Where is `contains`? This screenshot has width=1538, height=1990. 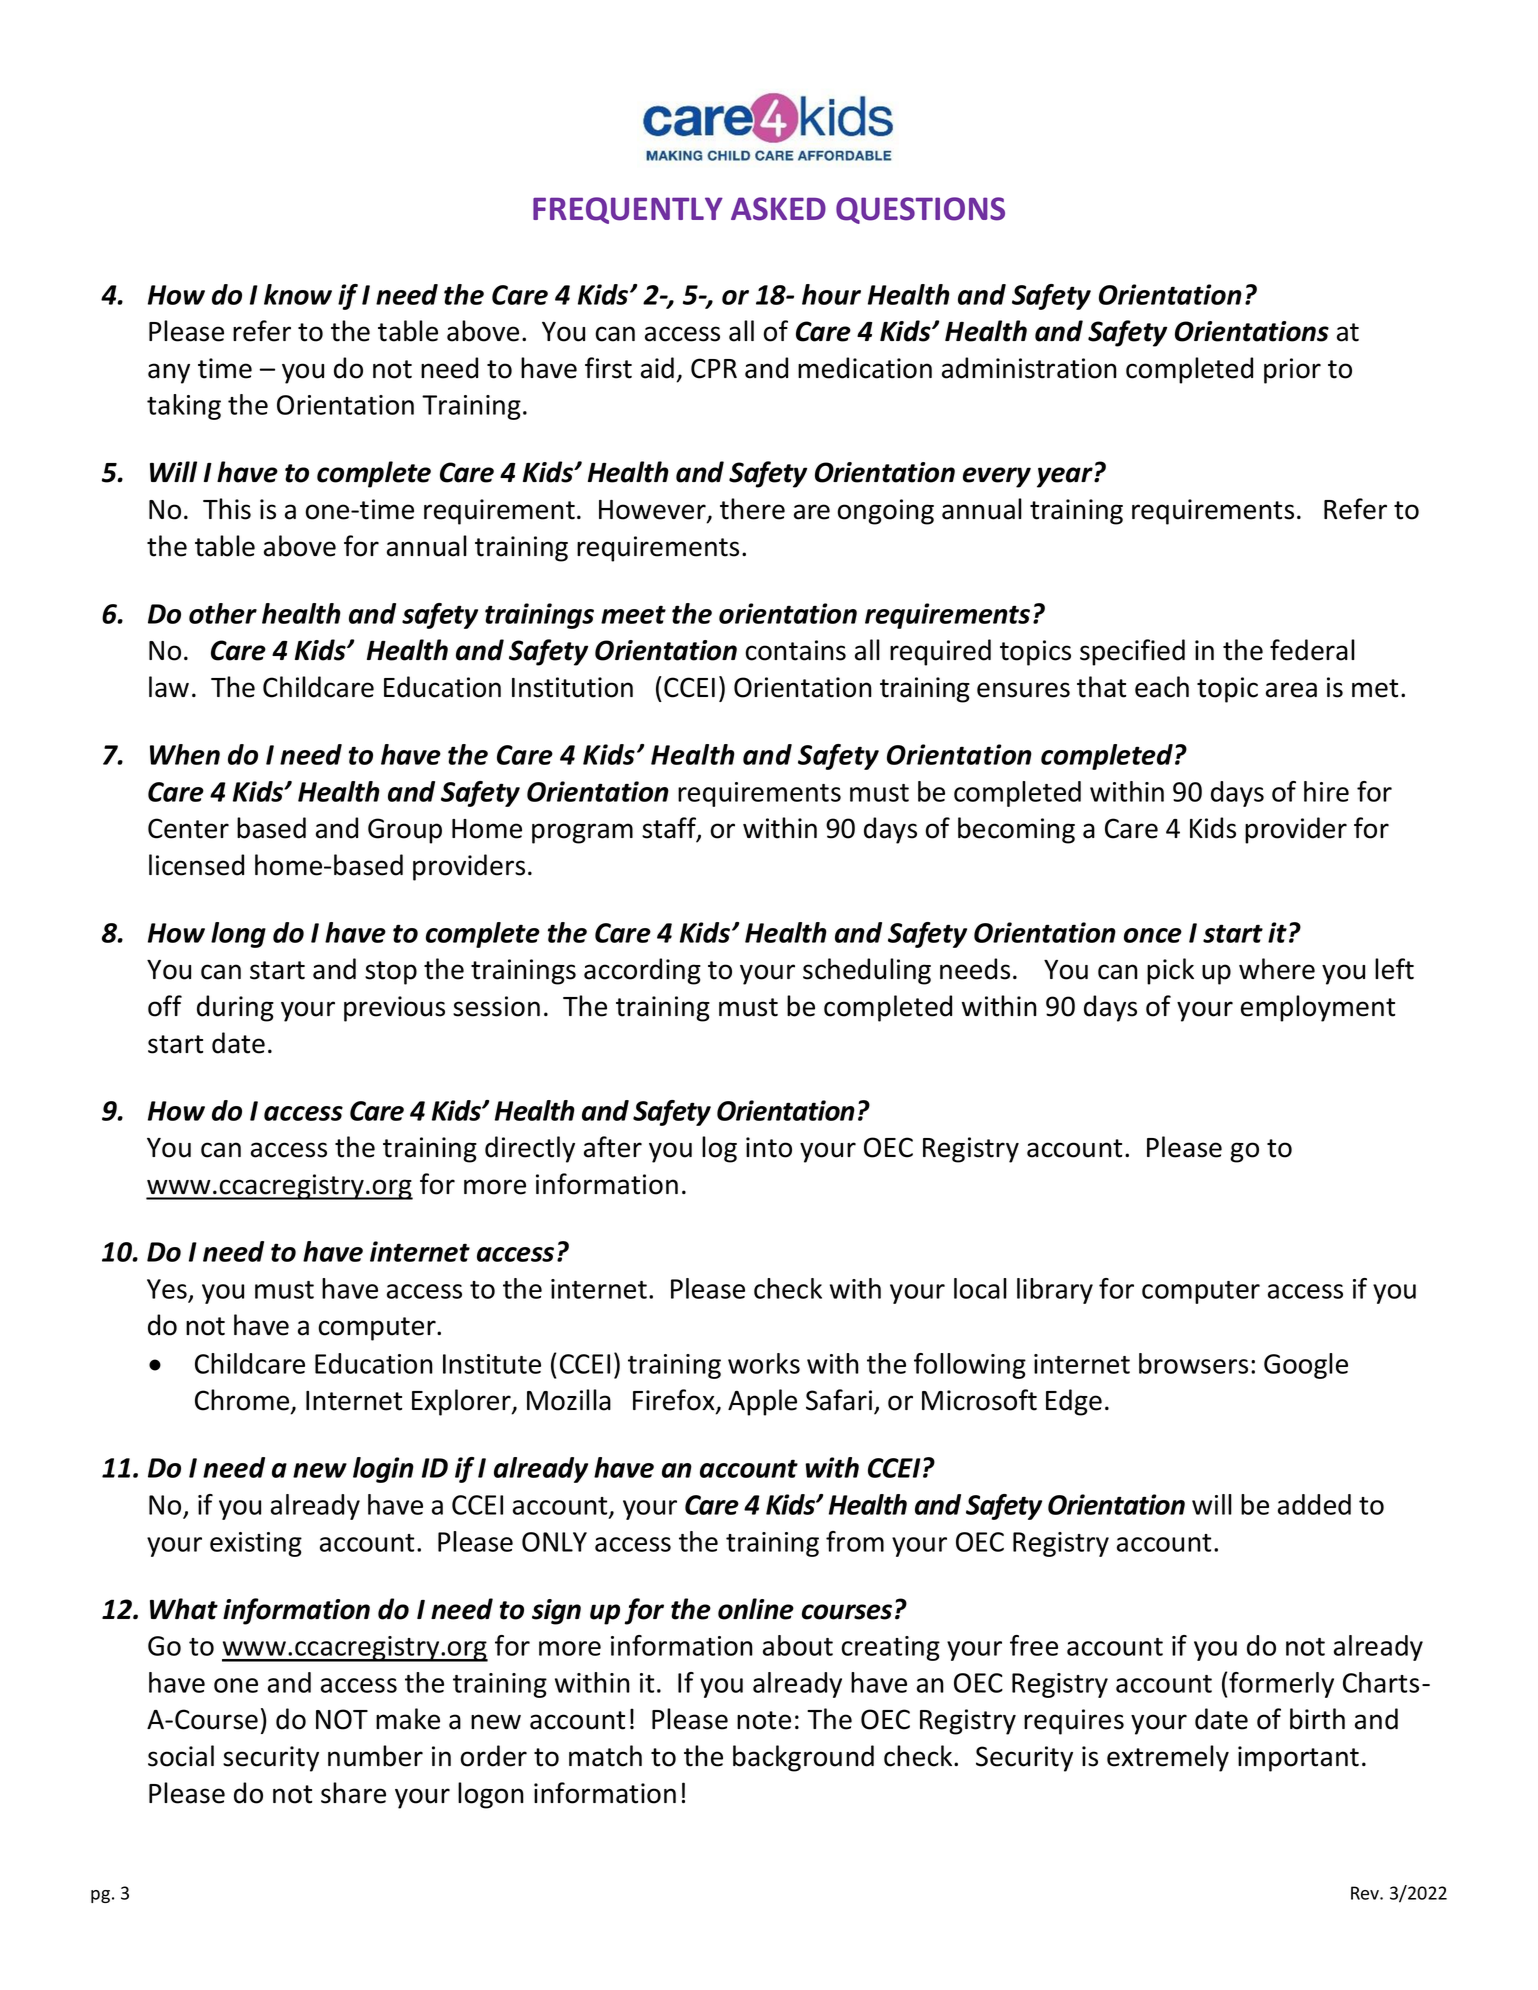 contains is located at coordinates (795, 650).
